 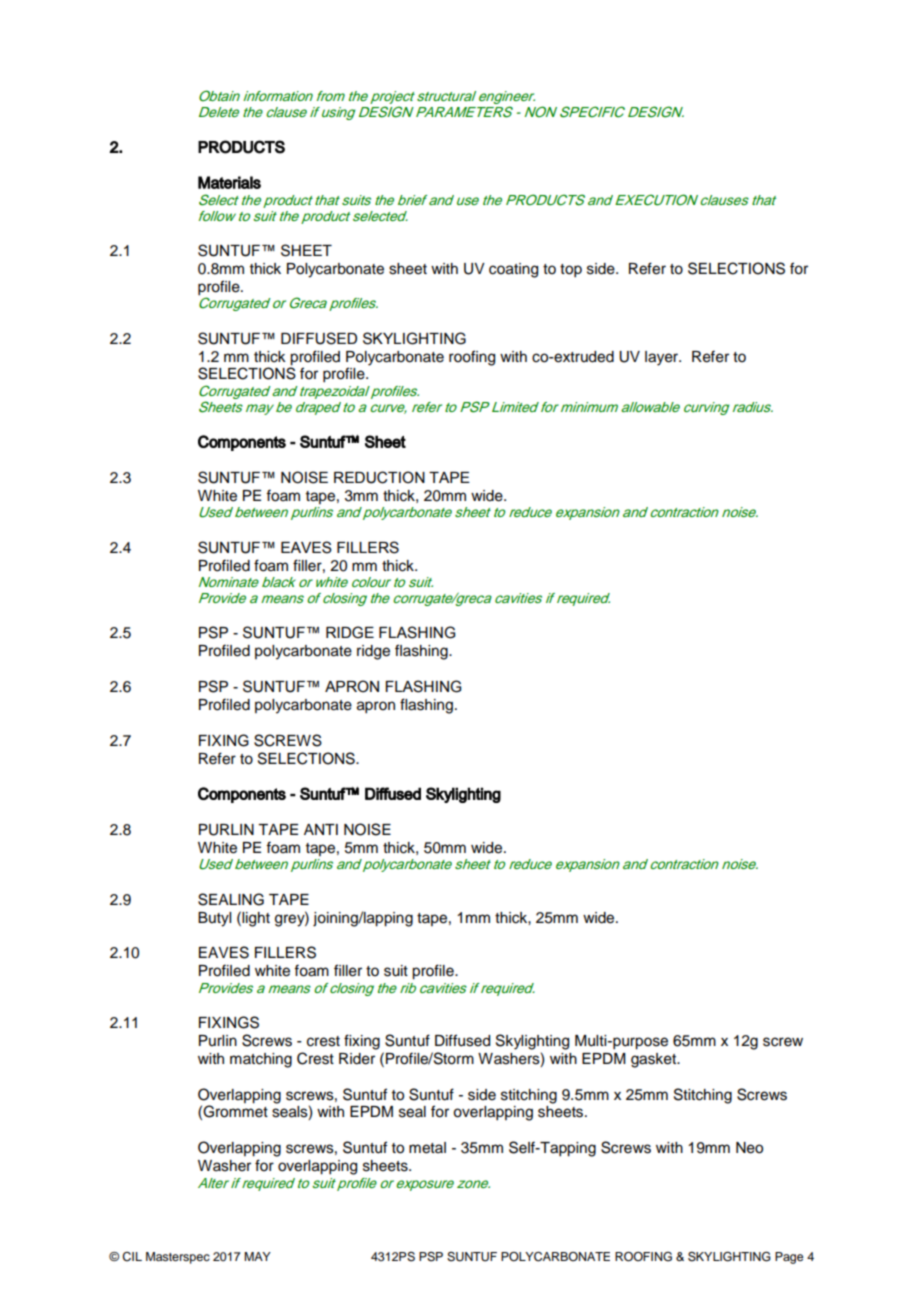 What do you see at coordinates (229, 182) in the document?
I see `Materials` at bounding box center [229, 182].
